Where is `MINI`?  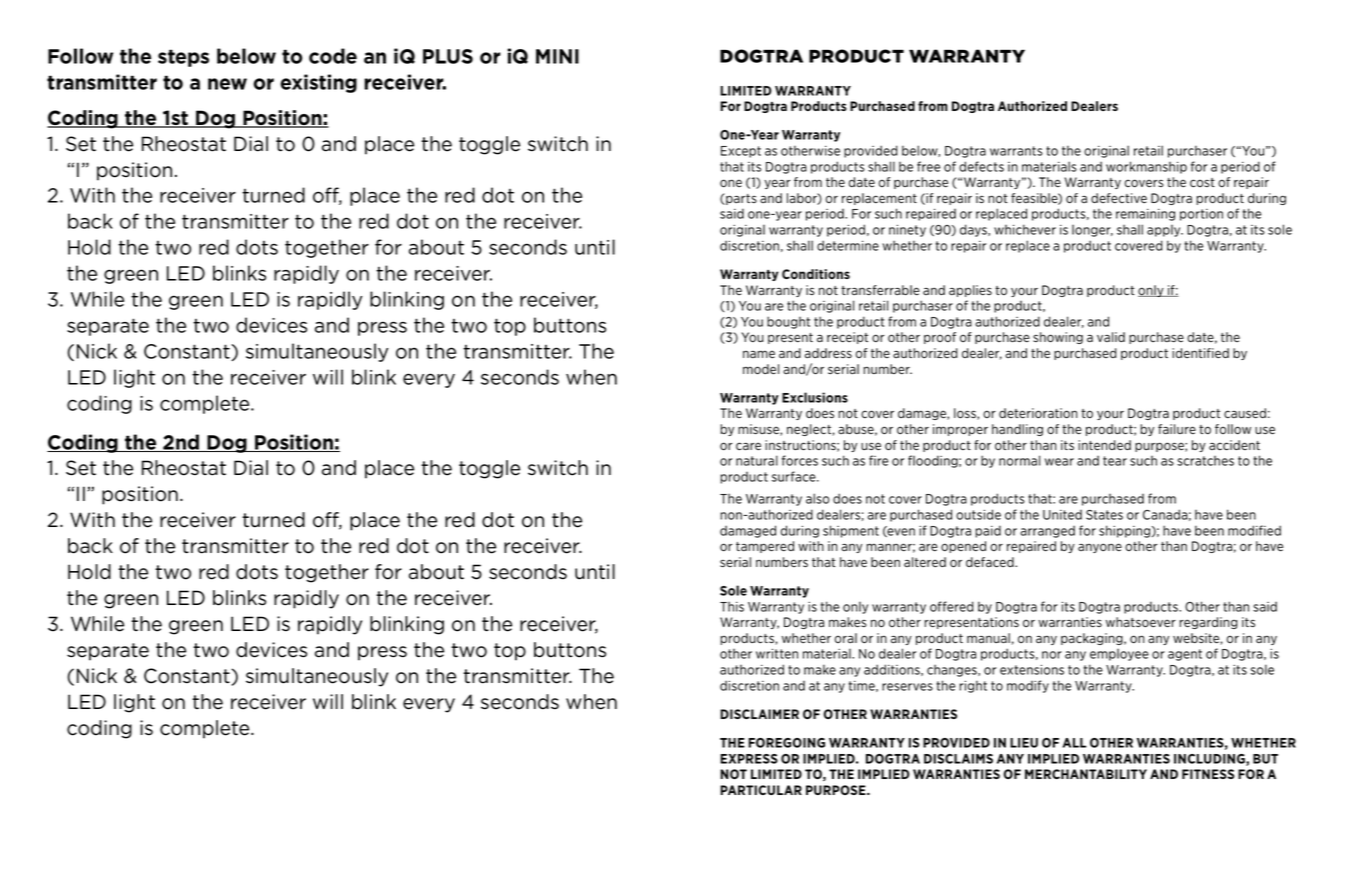
MINI is located at coordinates (557, 56).
